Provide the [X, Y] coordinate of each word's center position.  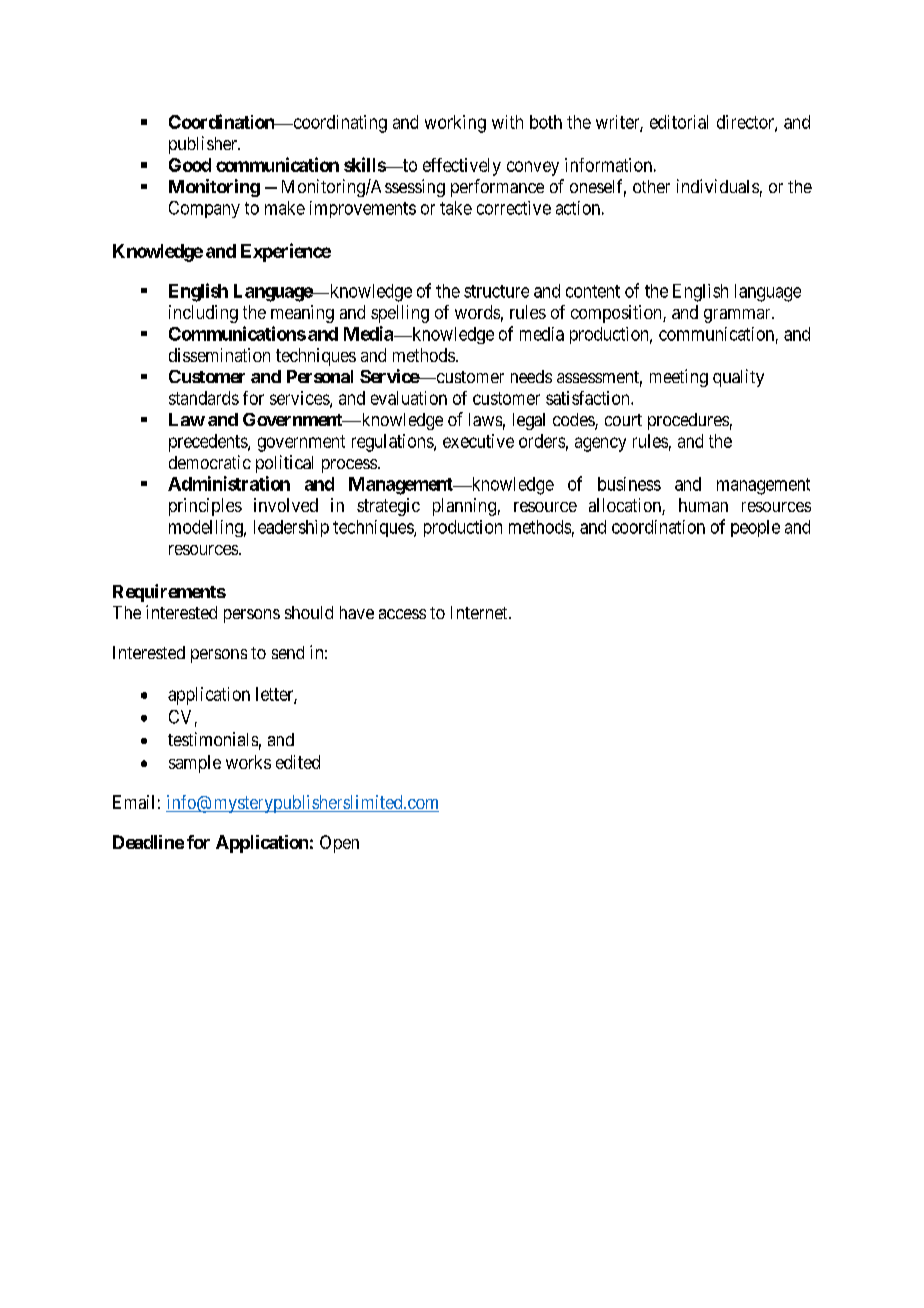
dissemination [219, 355]
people [755, 528]
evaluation [409, 398]
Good [190, 165]
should [309, 612]
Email [133, 802]
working [455, 124]
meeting [679, 378]
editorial [679, 122]
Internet [480, 612]
